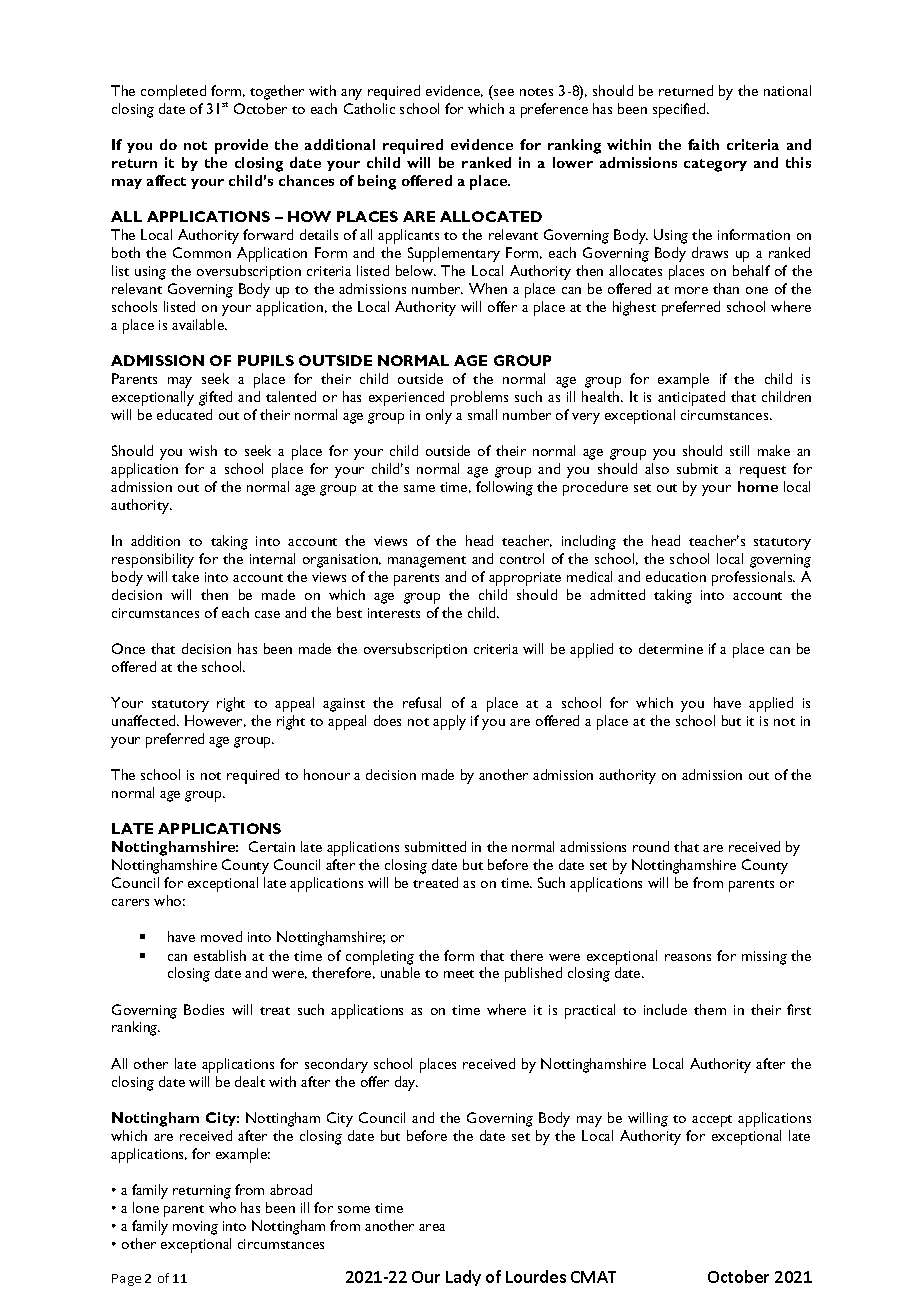 Image resolution: width=924 pixels, height=1308 pixels. Describe the element at coordinates (691, 398) in the image. I see `anticipated` at that location.
